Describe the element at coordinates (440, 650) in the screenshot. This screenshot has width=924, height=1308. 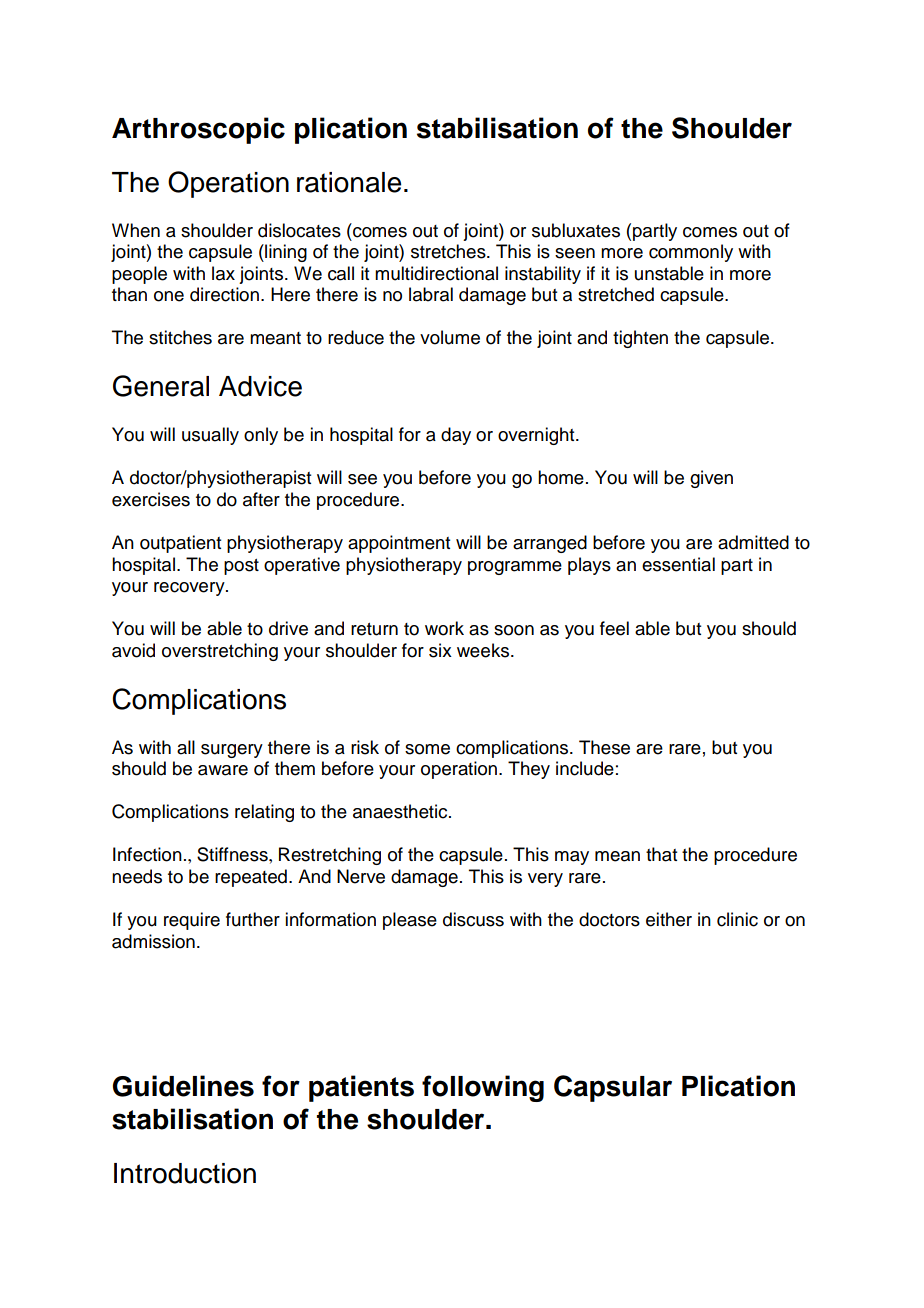
I see `six` at that location.
